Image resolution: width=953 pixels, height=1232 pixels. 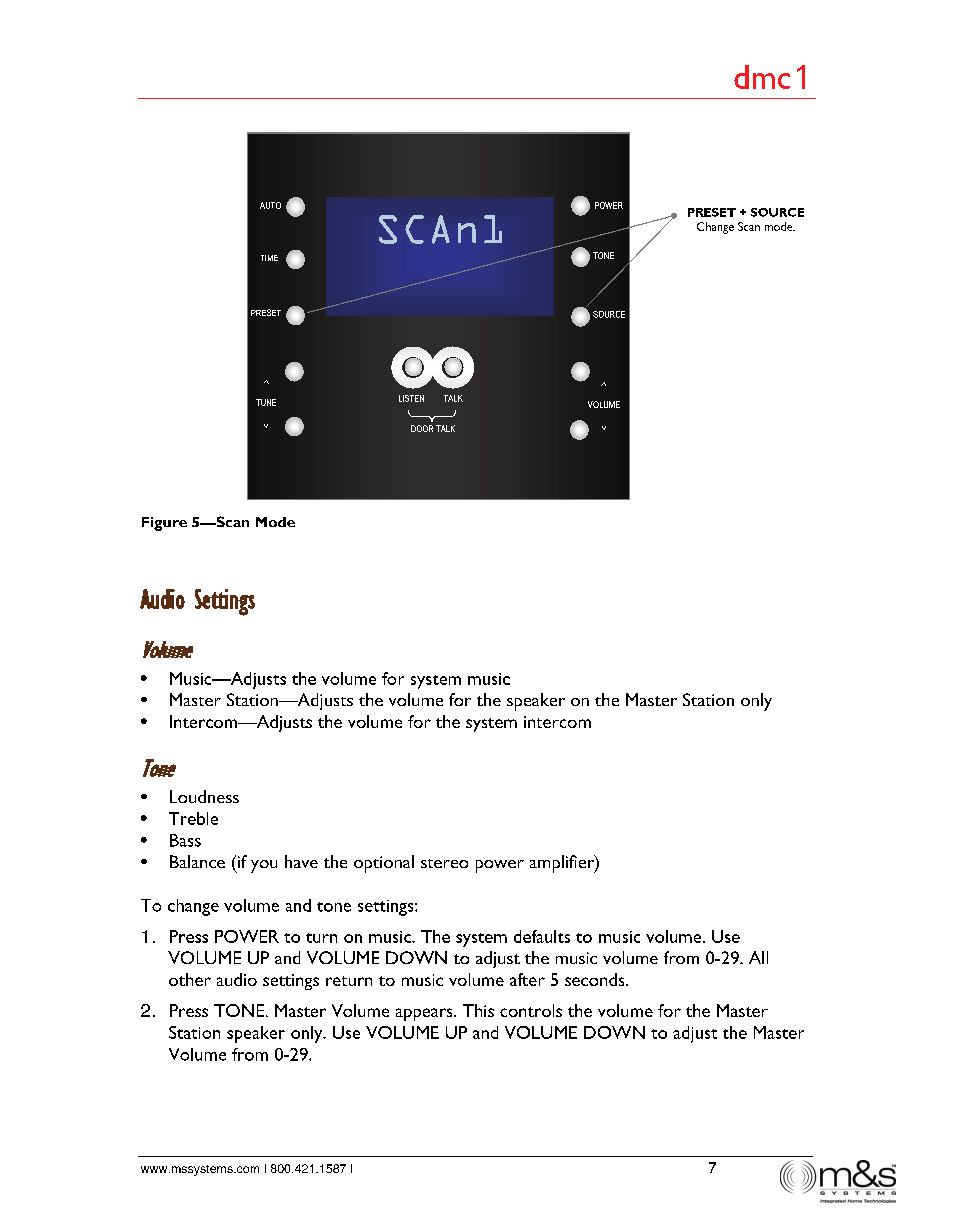 What do you see at coordinates (444, 863) in the document?
I see `stereo` at bounding box center [444, 863].
